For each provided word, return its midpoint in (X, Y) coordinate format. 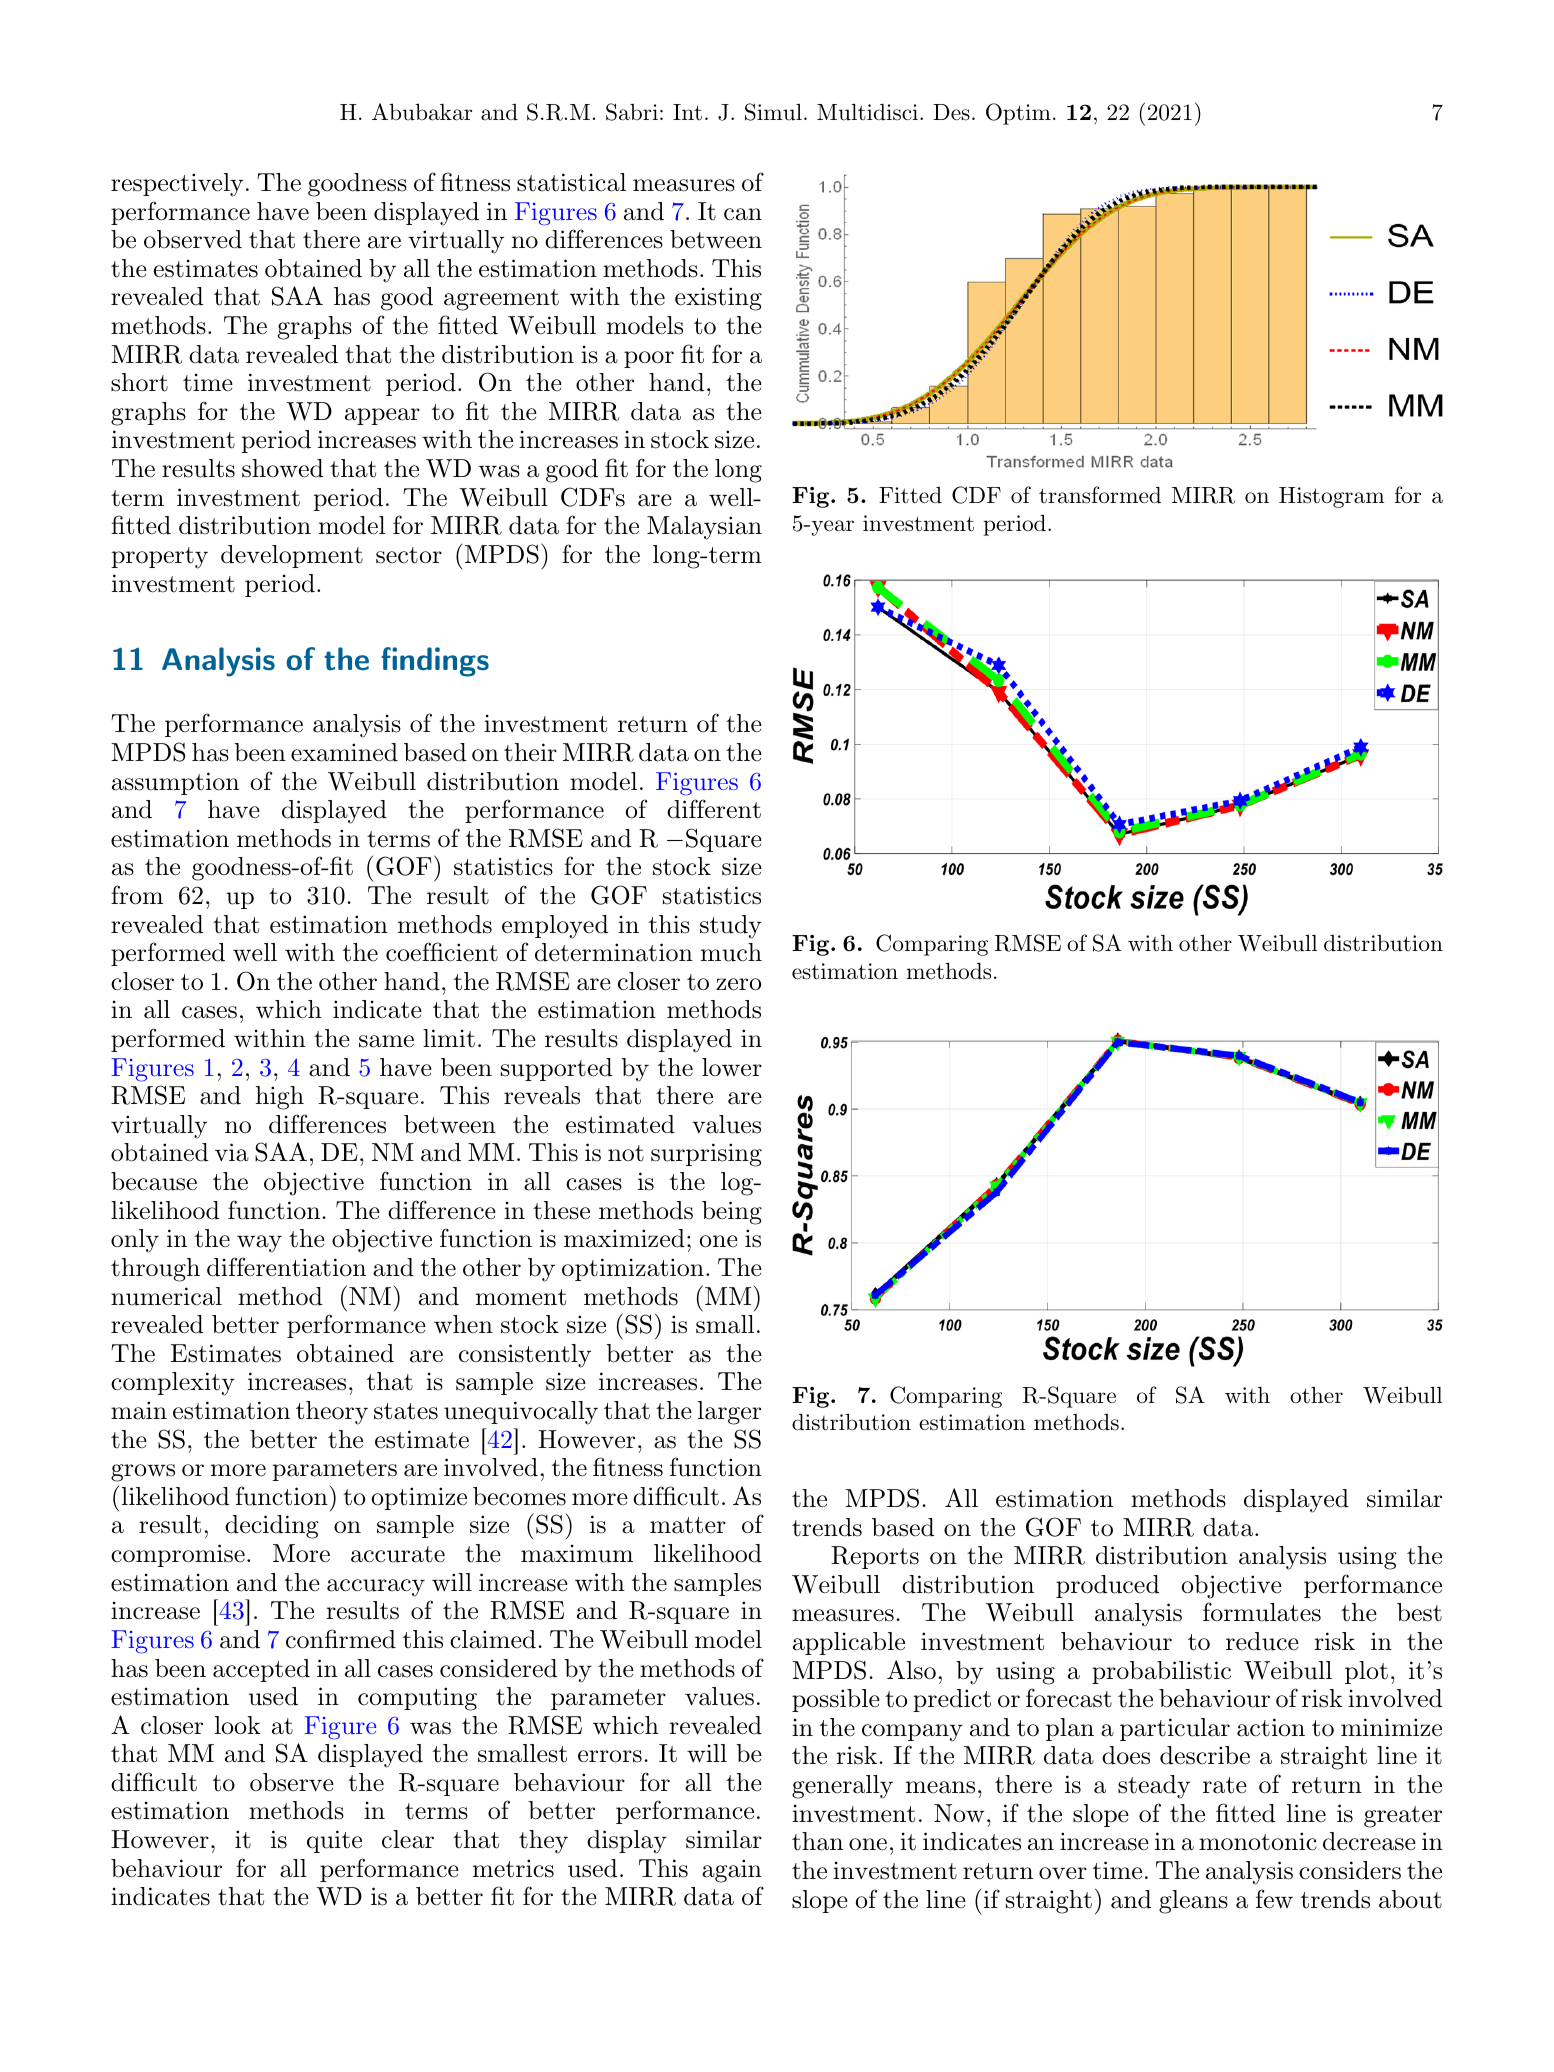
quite (334, 1841)
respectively (177, 185)
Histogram (1332, 497)
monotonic (1258, 1841)
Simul (773, 112)
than (817, 1841)
